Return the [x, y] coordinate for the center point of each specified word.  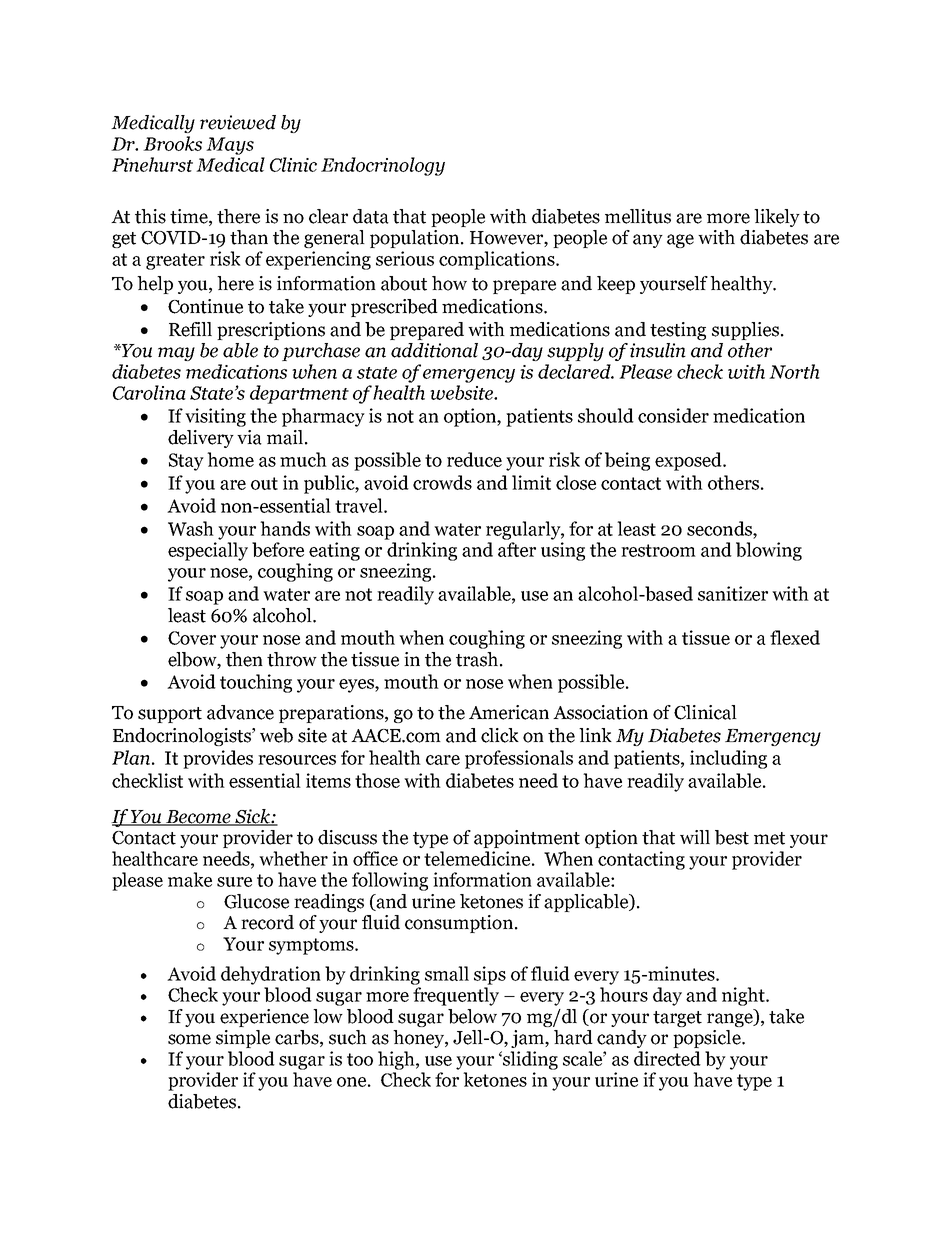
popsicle [708, 1039]
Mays [230, 146]
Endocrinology [383, 166]
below [472, 1016]
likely [777, 218]
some [189, 1039]
